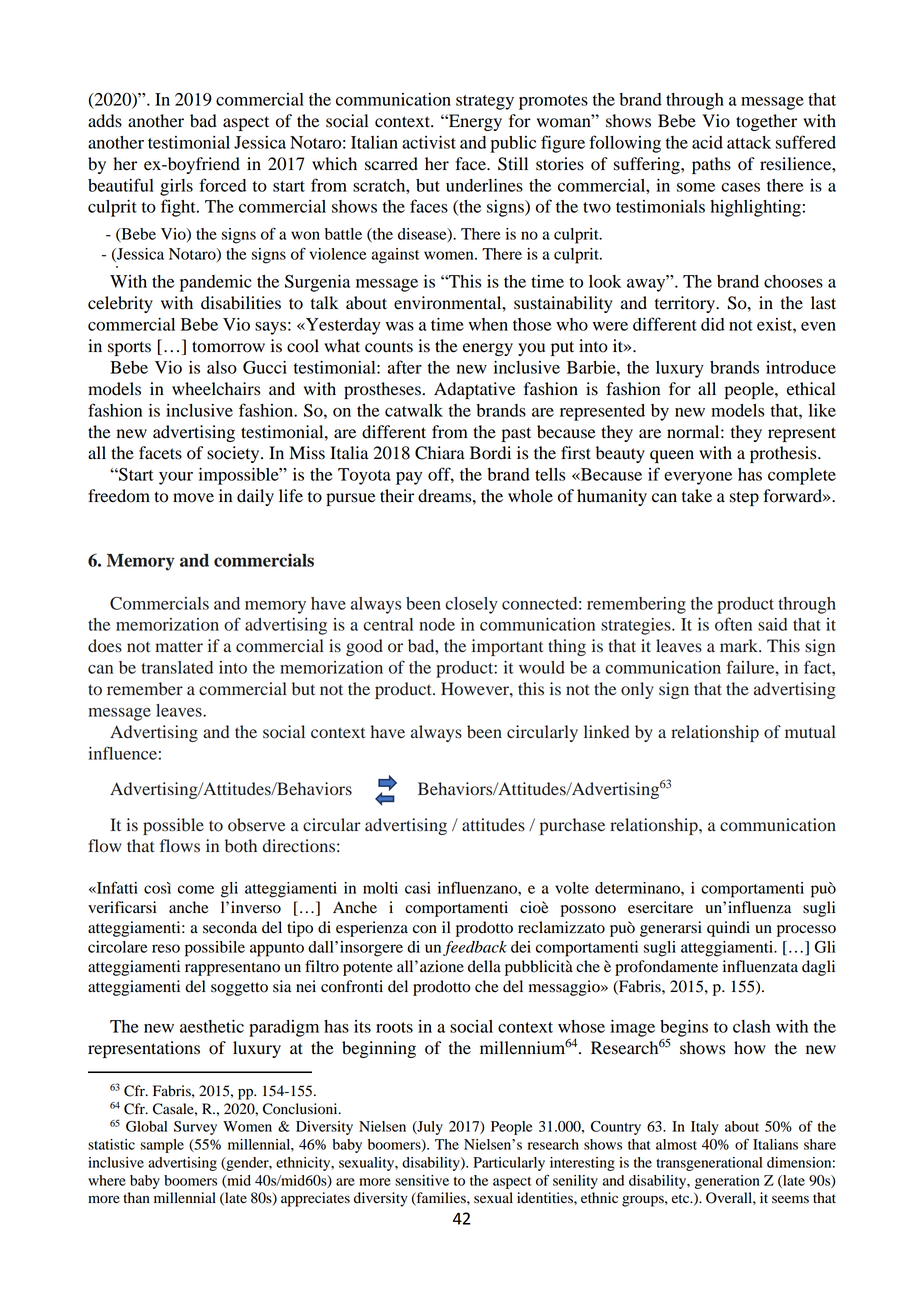 The image size is (924, 1308). Describe the element at coordinates (162, 1146) in the document. I see `sample` at that location.
